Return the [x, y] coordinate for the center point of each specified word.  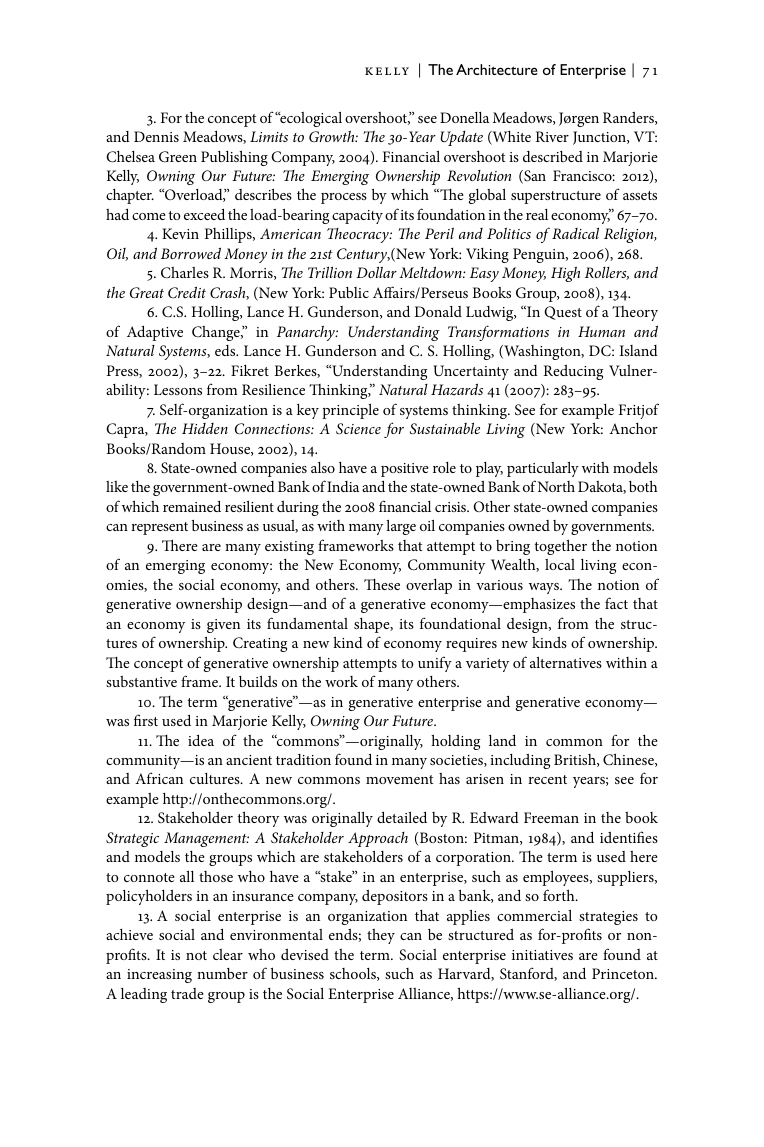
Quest [563, 313]
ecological [310, 119]
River [552, 136]
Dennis [156, 136]
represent [159, 528]
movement [400, 779]
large [401, 527]
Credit [187, 292]
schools [354, 974]
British [576, 760]
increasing [159, 976]
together [561, 547]
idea [201, 740]
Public [349, 292]
